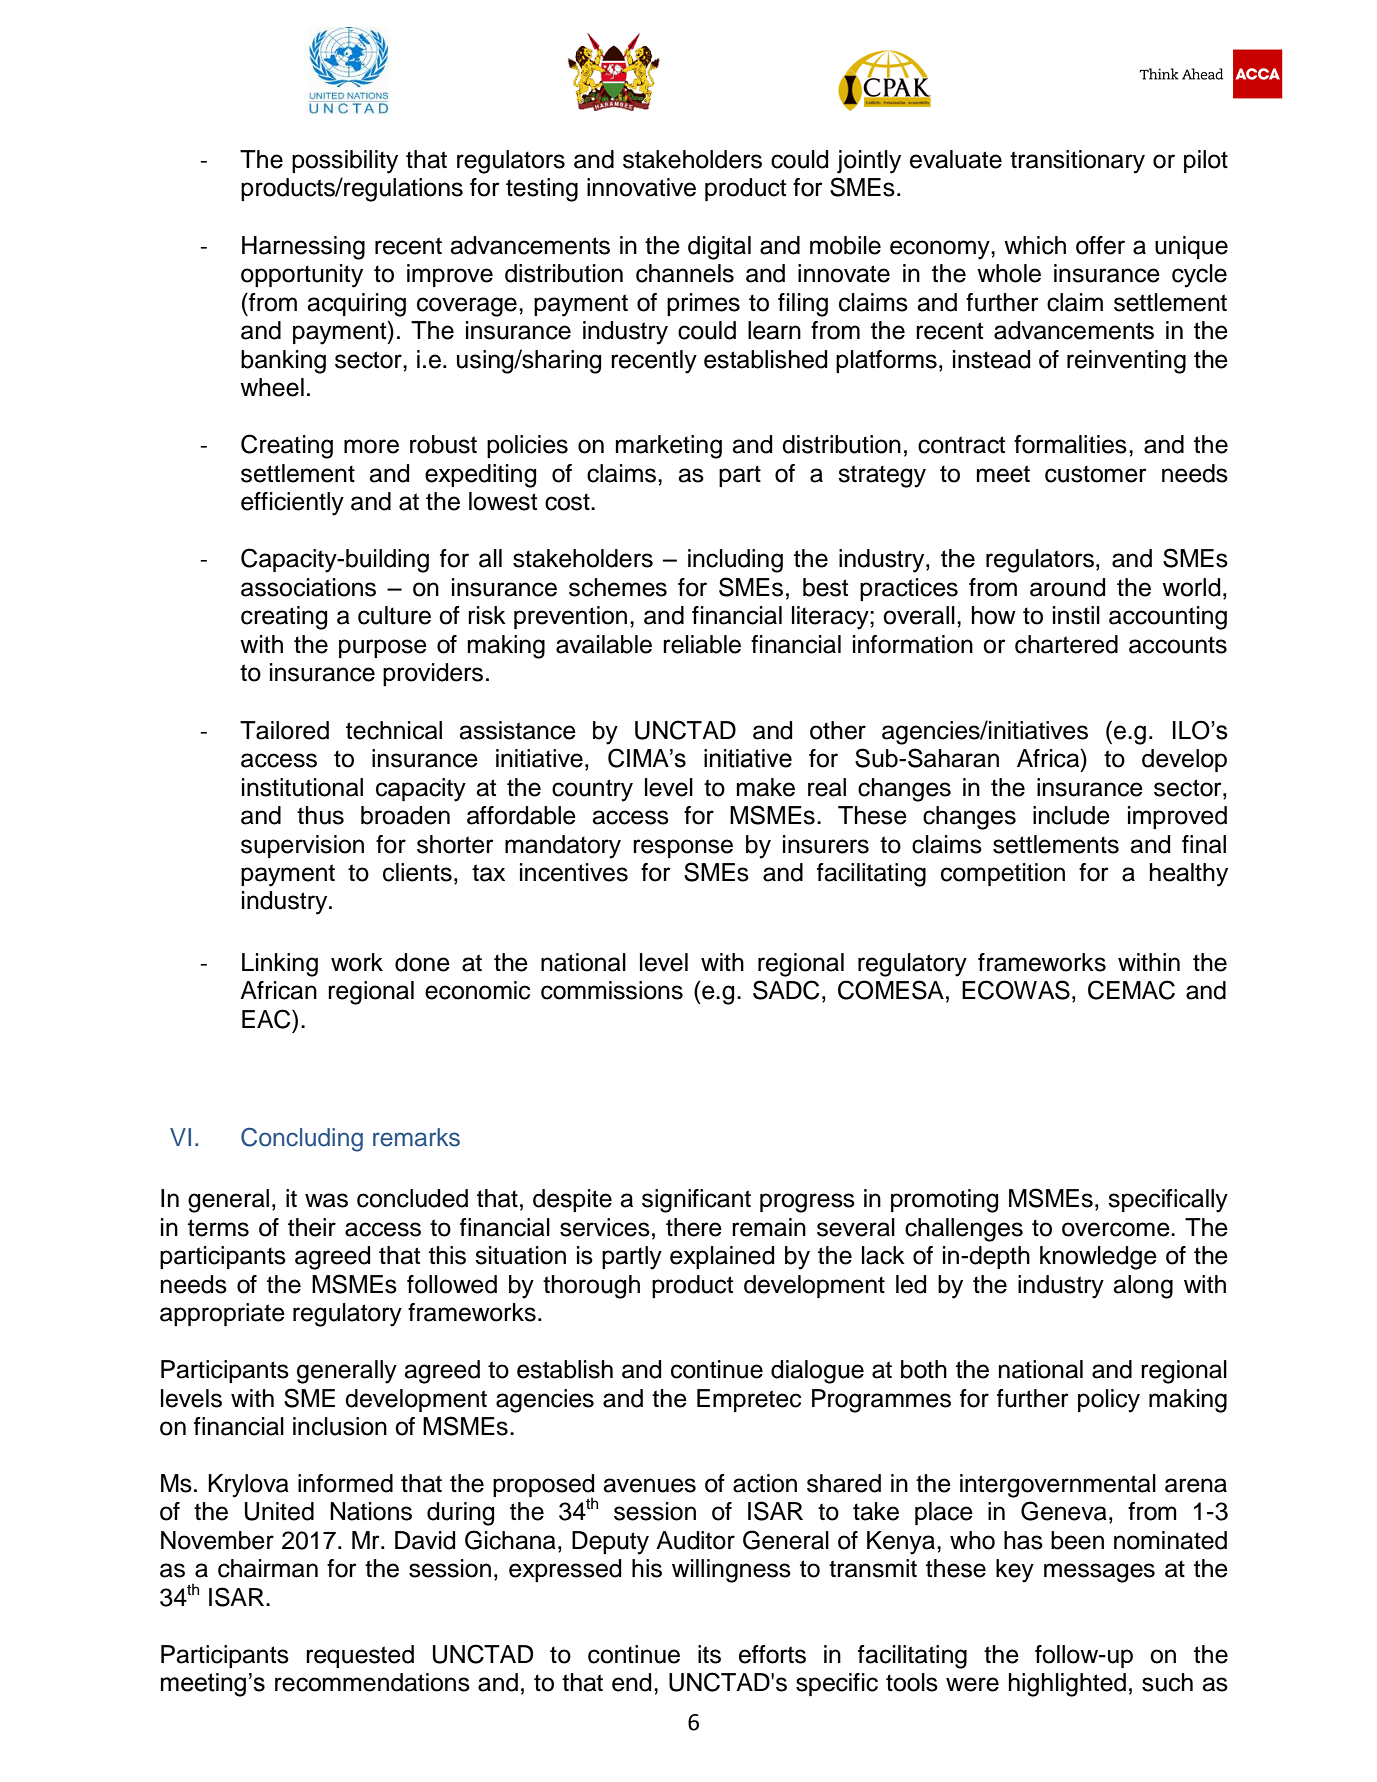  What do you see at coordinates (1067, 587) in the page?
I see `around` at bounding box center [1067, 587].
